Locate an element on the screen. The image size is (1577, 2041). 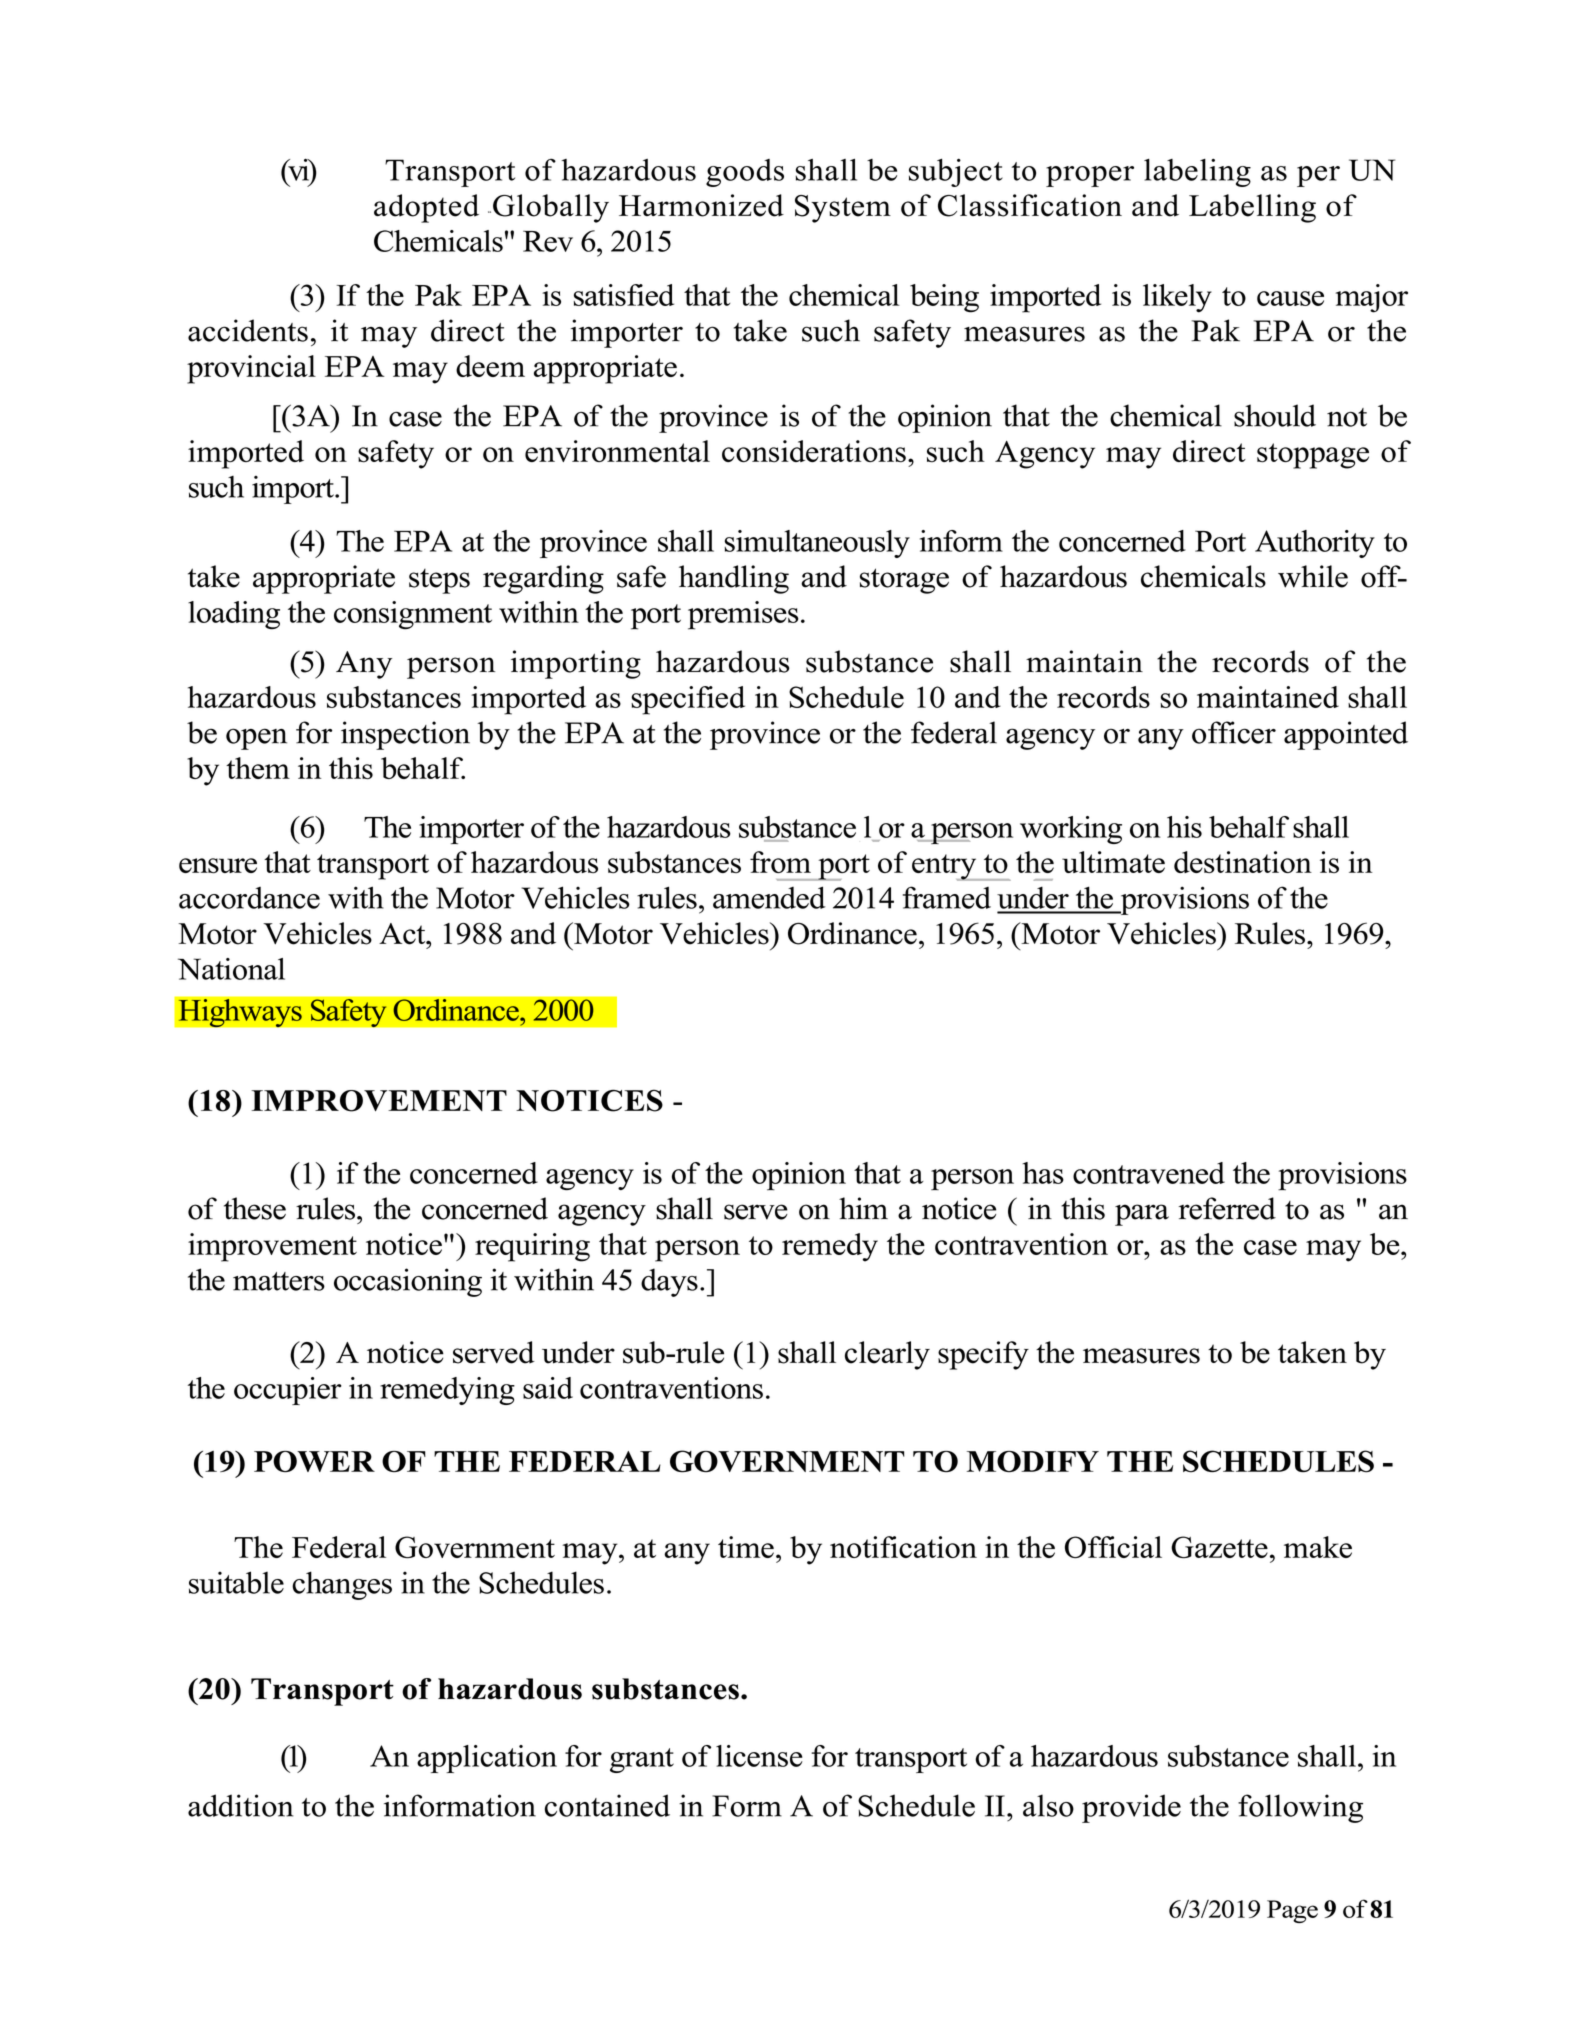
officer is located at coordinates (1234, 732).
